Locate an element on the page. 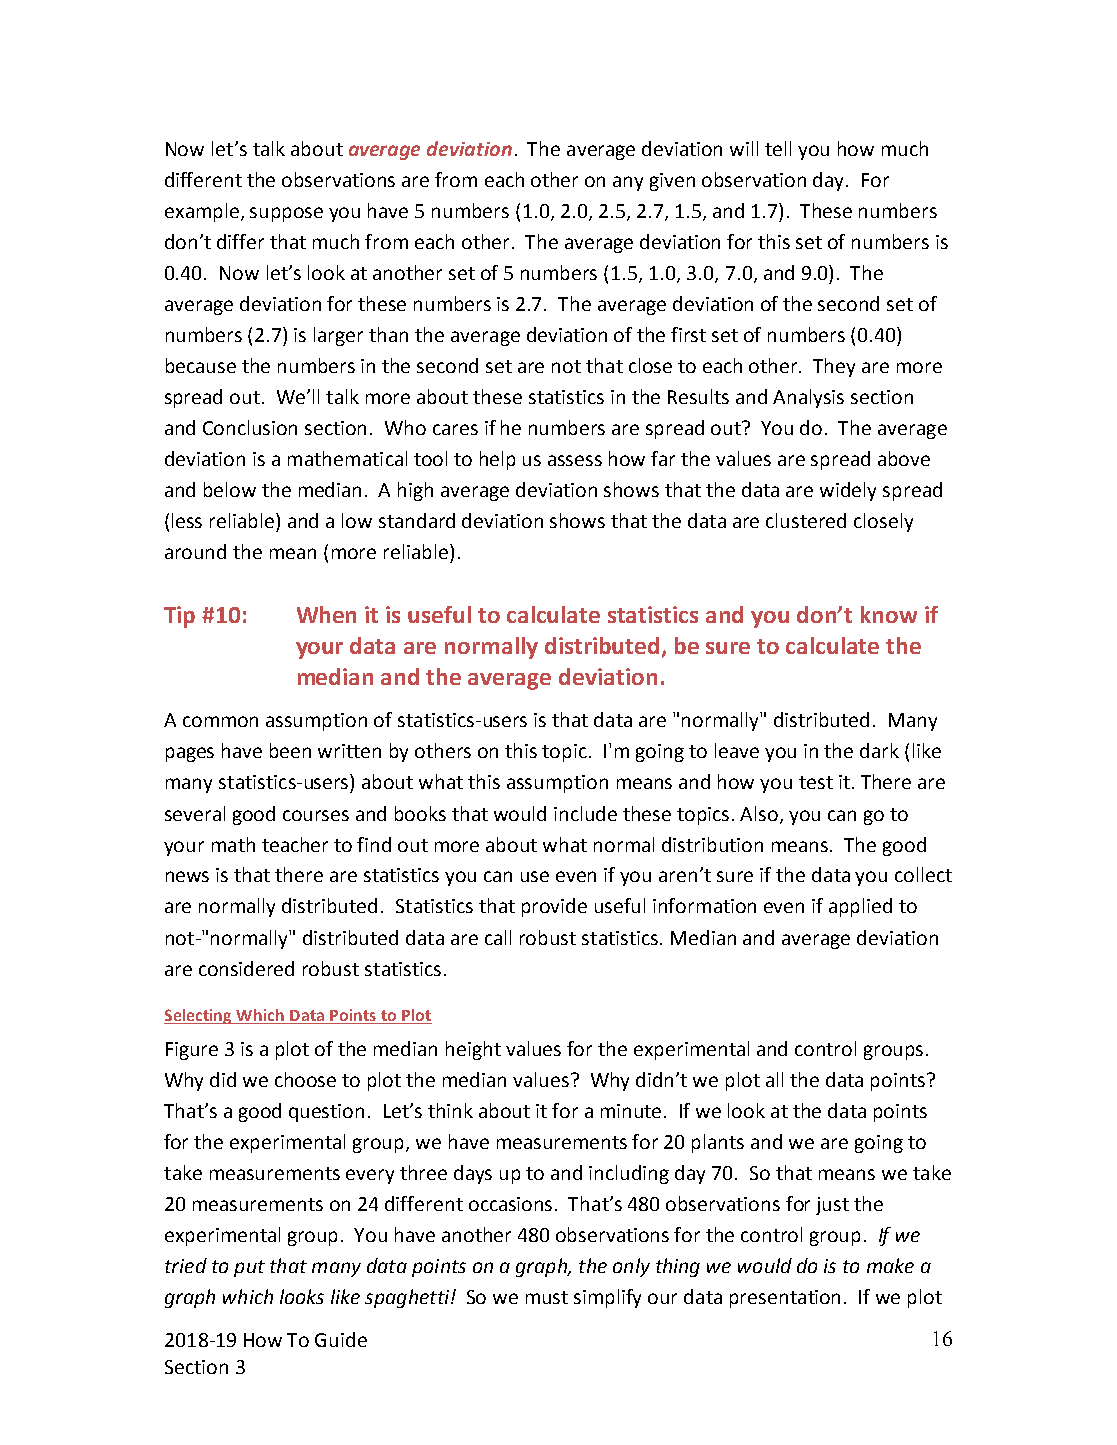 The image size is (1117, 1445). assess is located at coordinates (575, 460).
